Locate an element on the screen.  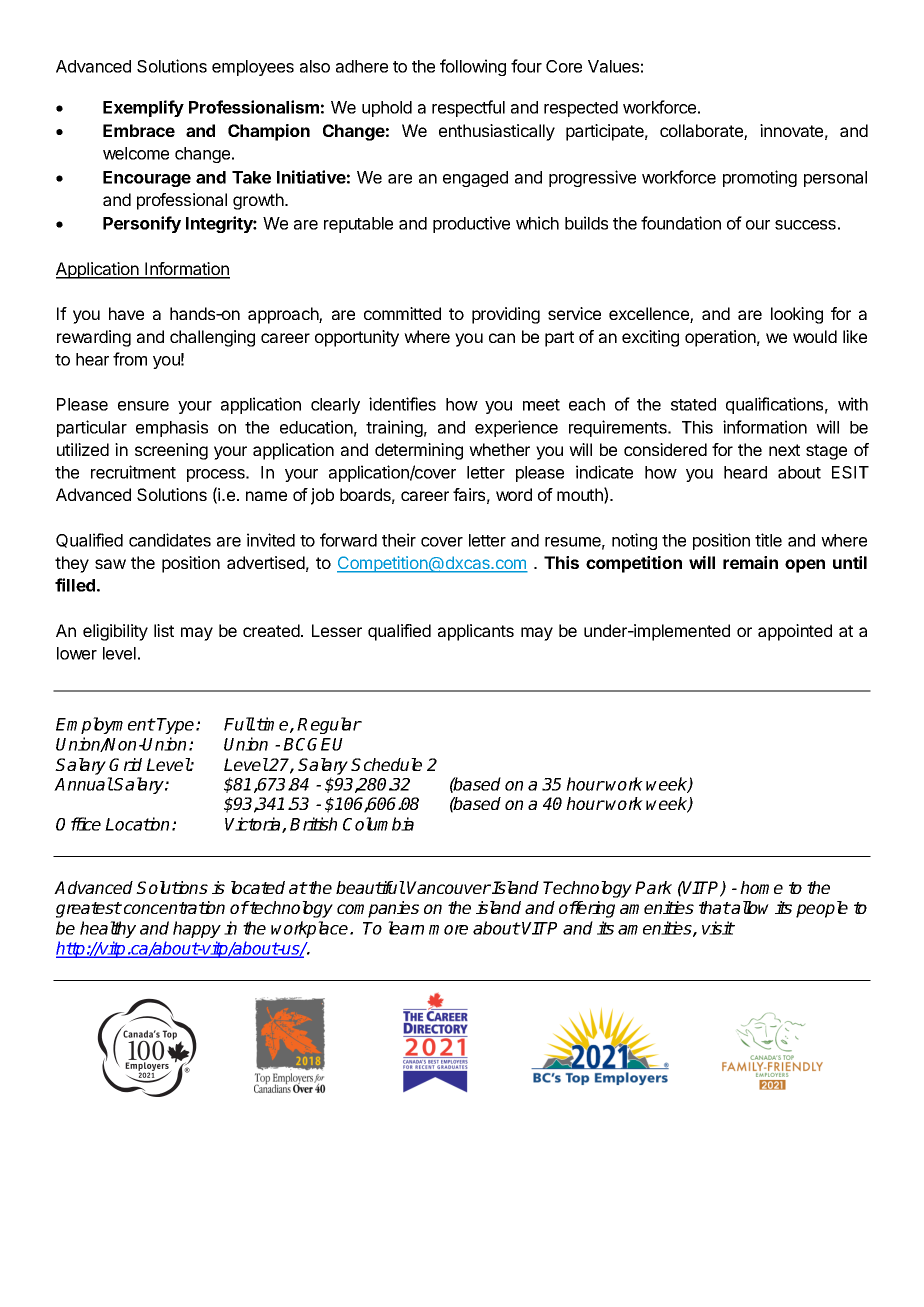
concentration is located at coordinates (173, 907).
